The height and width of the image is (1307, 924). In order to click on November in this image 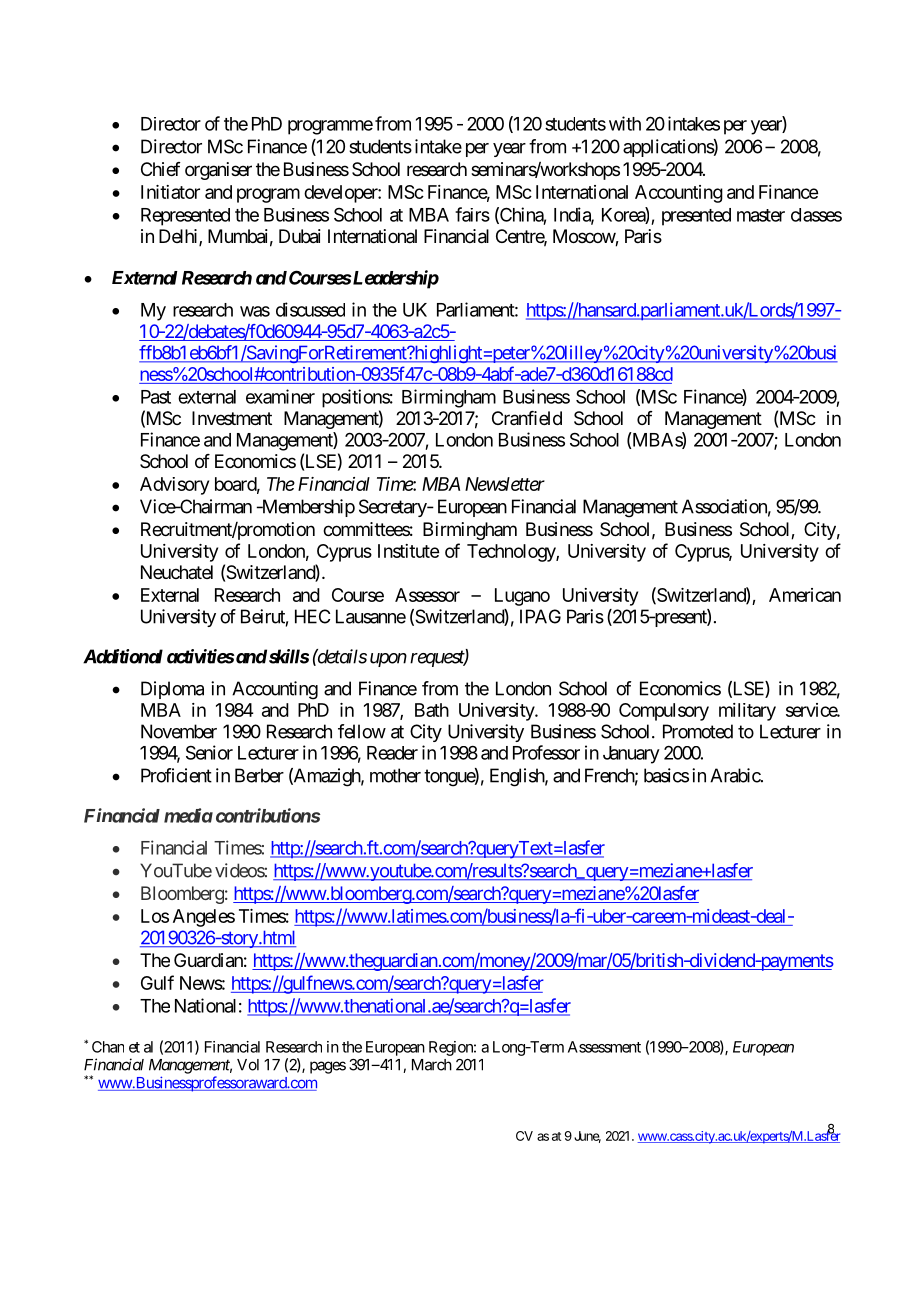, I will do `click(179, 731)`.
